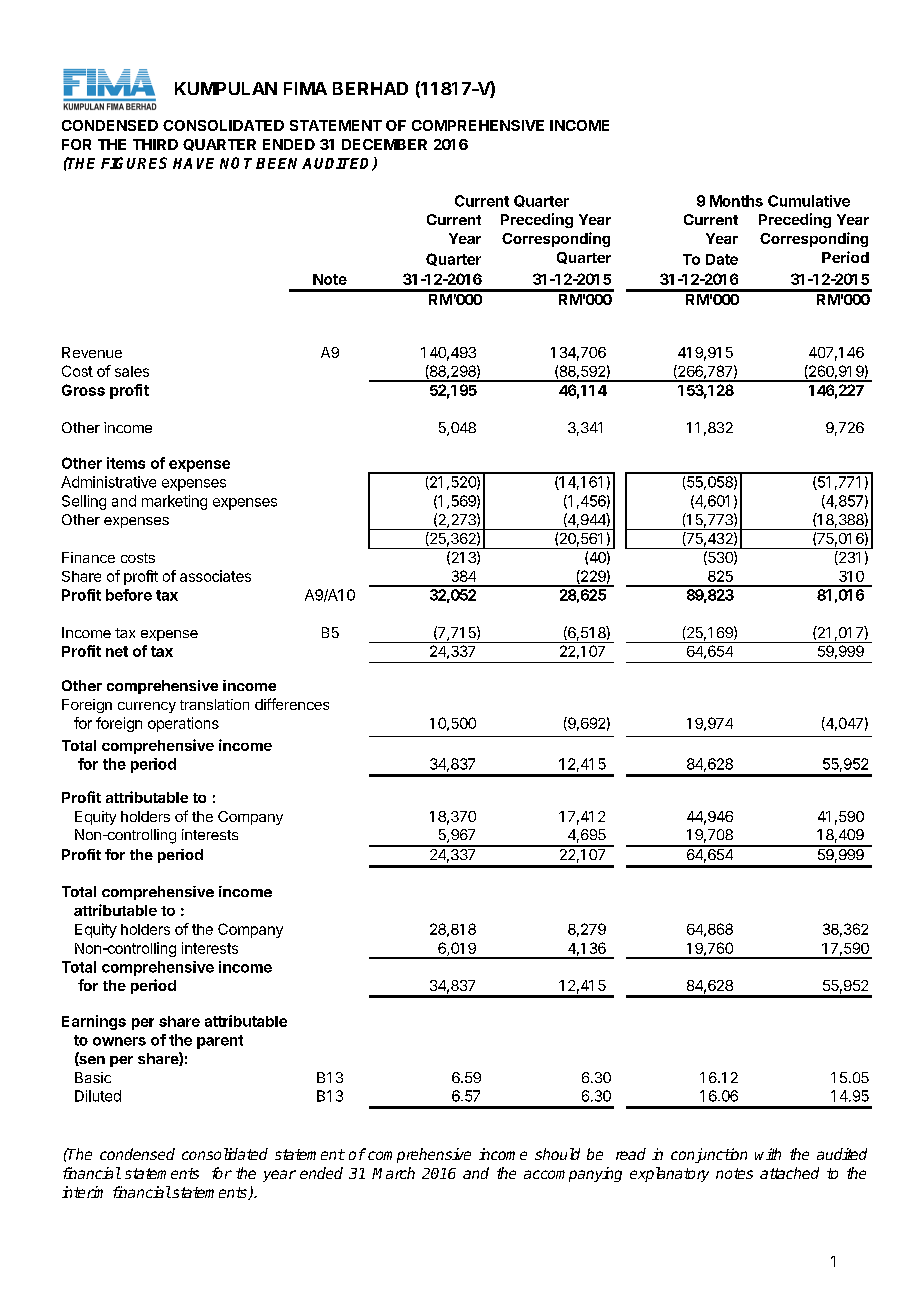  I want to click on differences, so click(292, 704).
